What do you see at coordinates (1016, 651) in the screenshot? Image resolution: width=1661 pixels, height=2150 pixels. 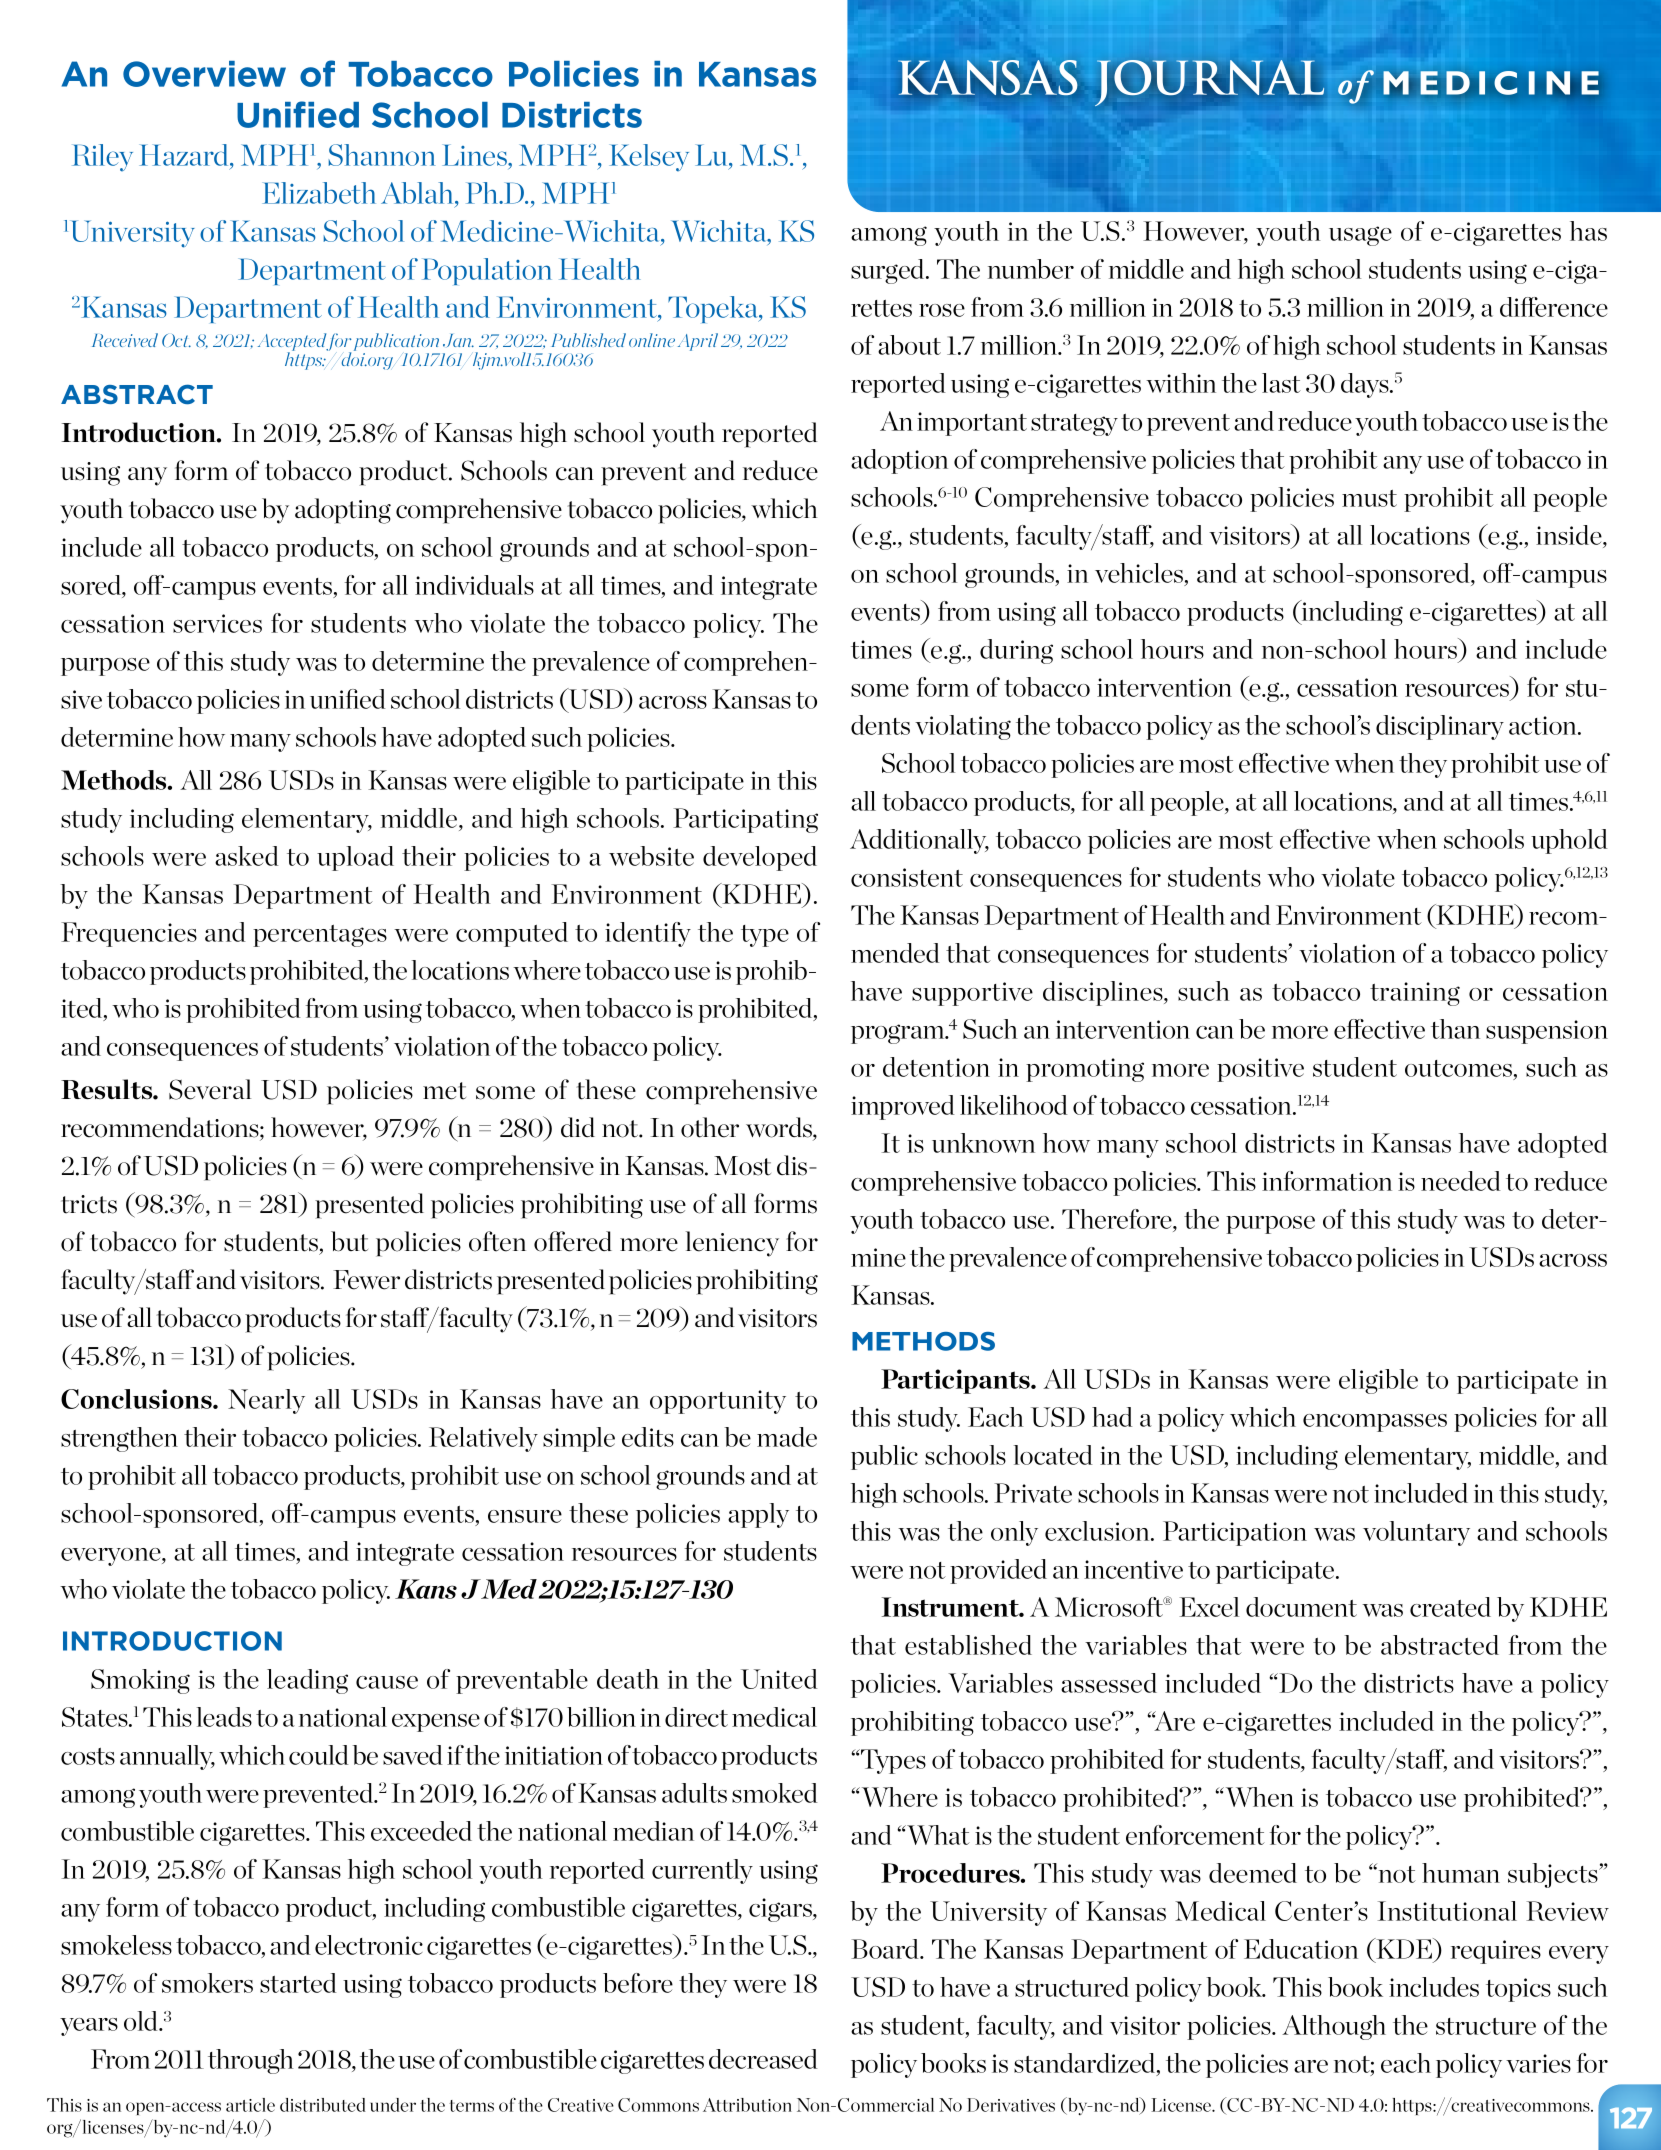 I see `during` at bounding box center [1016, 651].
